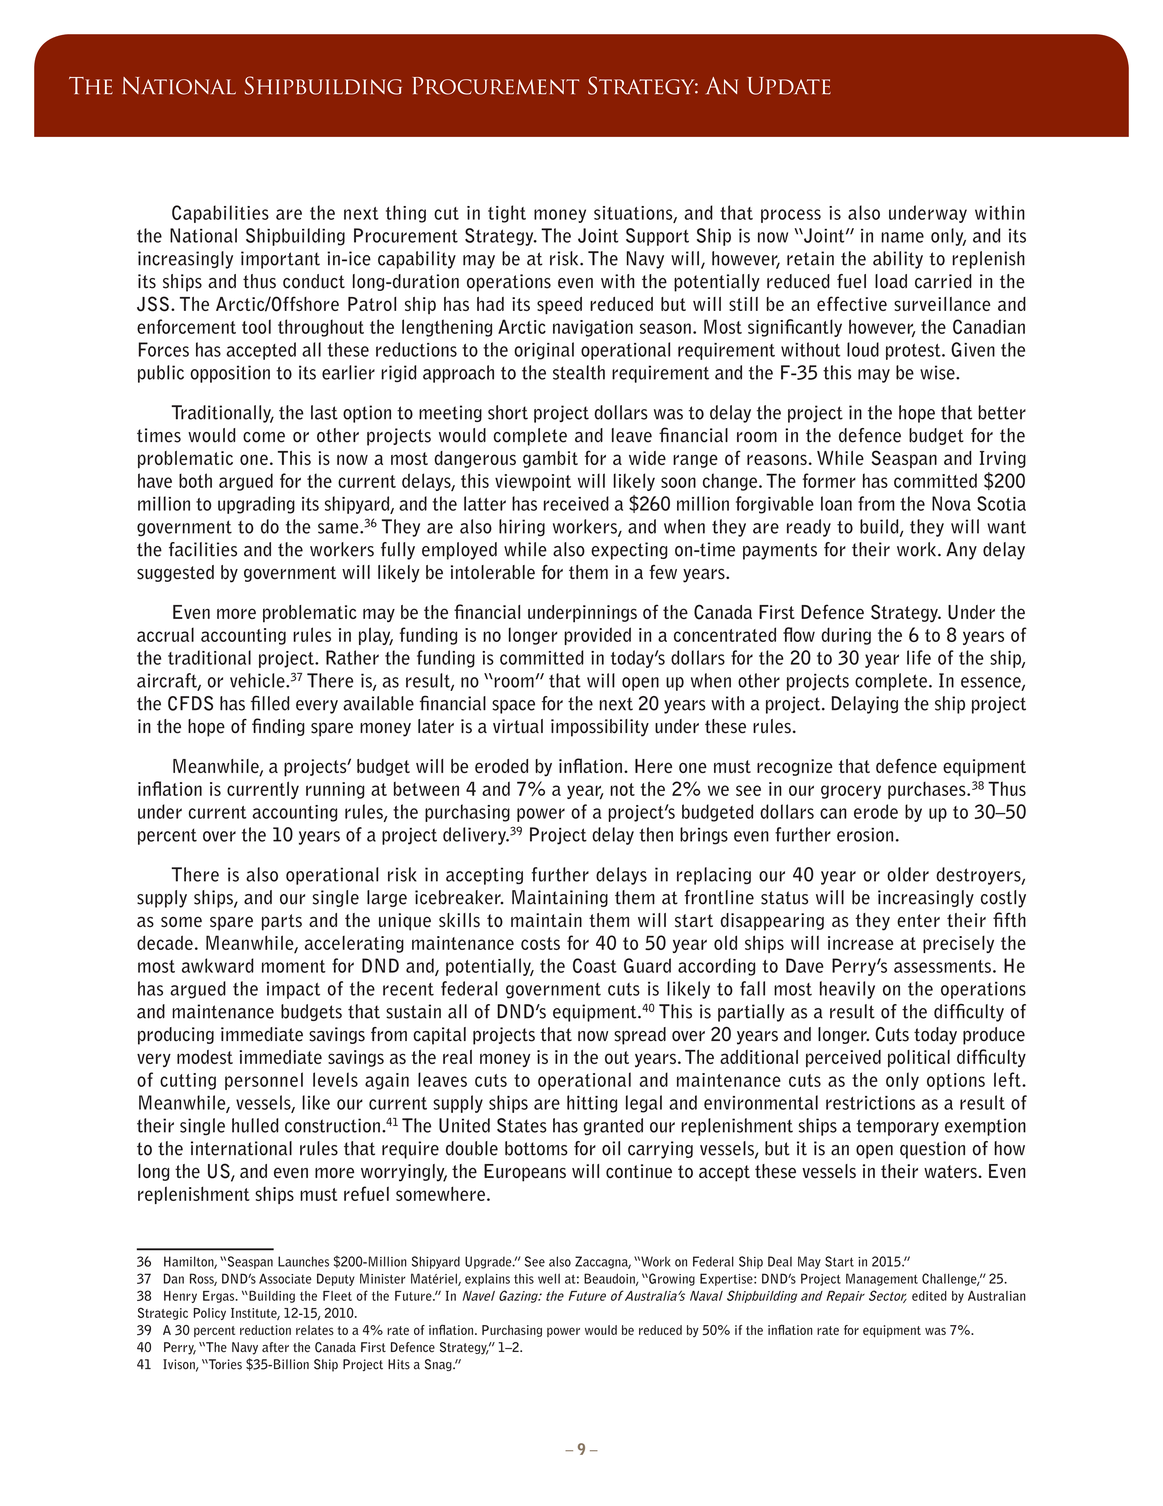  What do you see at coordinates (220, 214) in the image?
I see `Capabilities` at bounding box center [220, 214].
